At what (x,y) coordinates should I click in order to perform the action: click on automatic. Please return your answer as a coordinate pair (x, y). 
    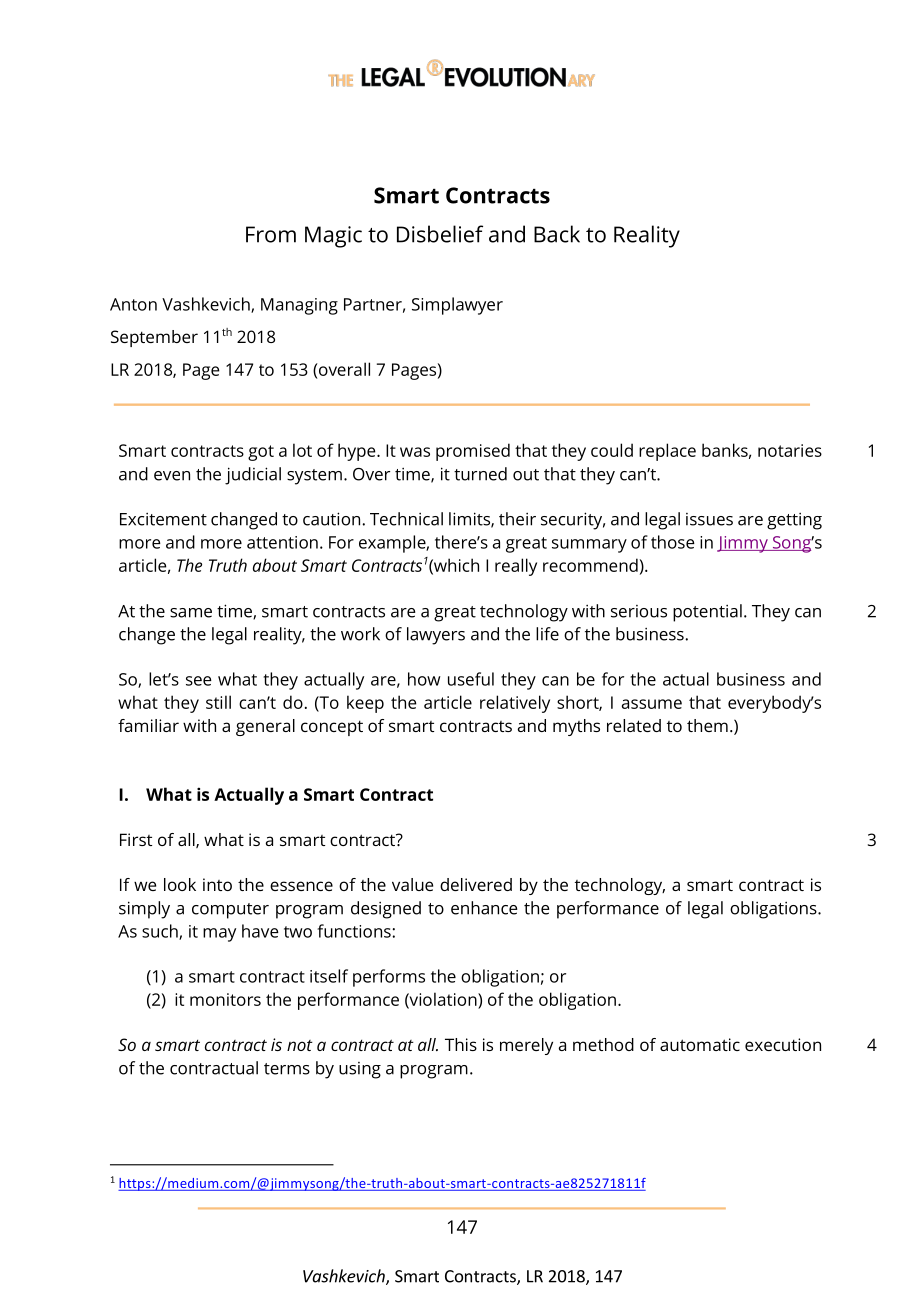
    Looking at the image, I should click on (700, 1044).
